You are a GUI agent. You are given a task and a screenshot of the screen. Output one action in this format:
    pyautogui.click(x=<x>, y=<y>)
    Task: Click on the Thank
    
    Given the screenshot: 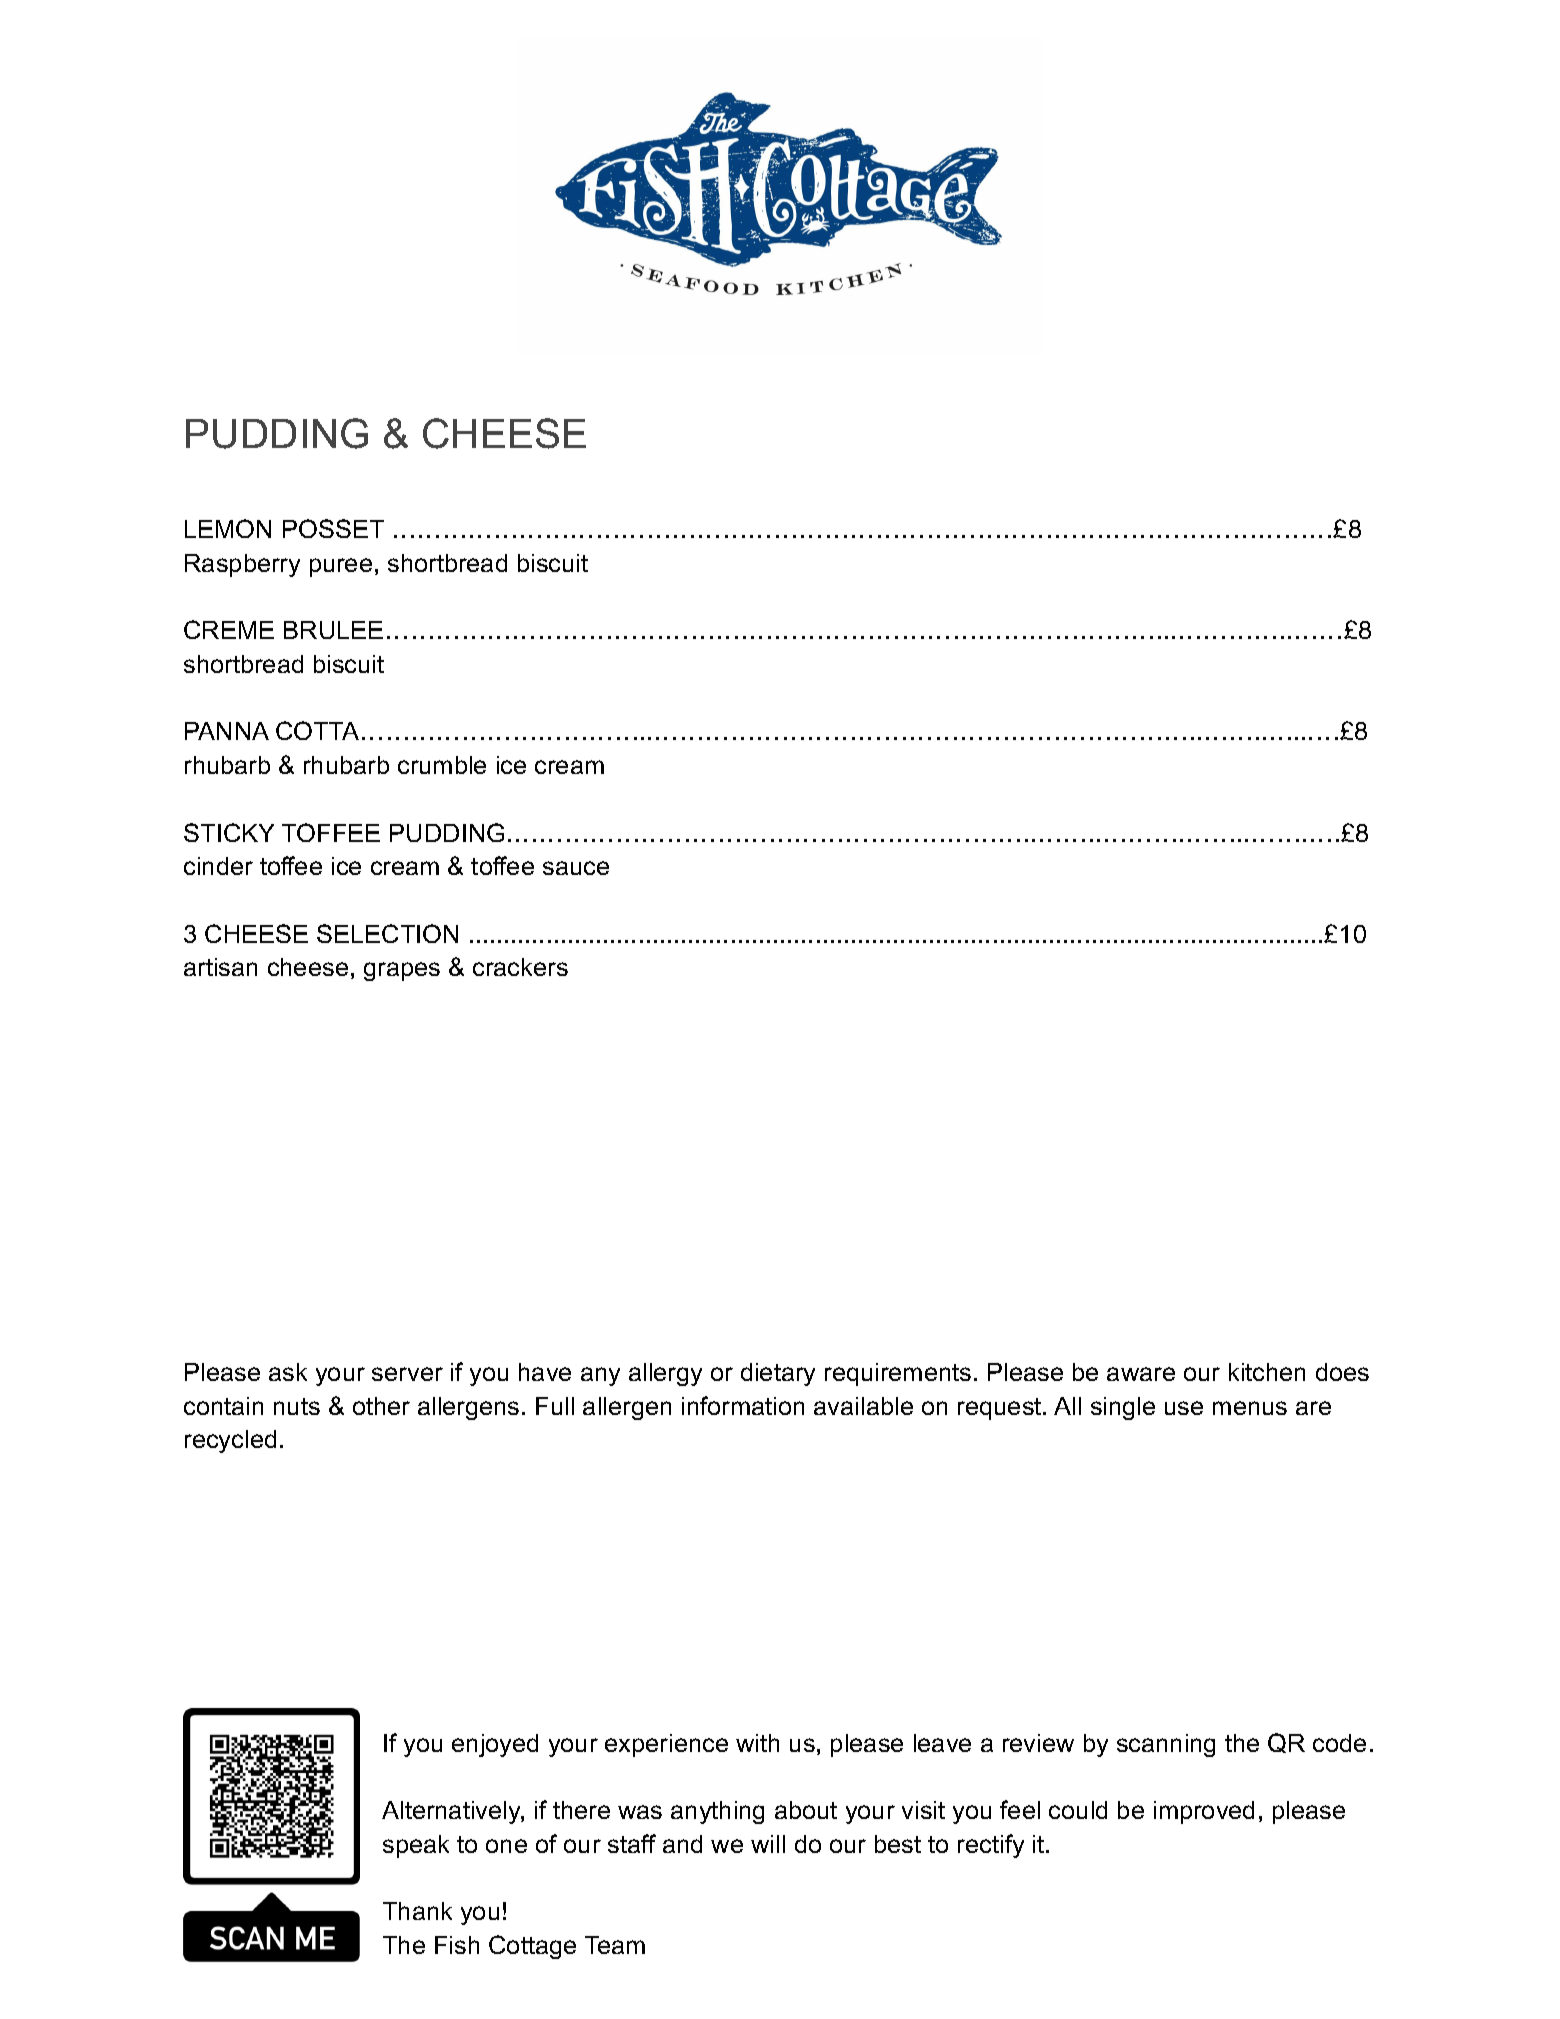 What is the action you would take?
    pyautogui.click(x=417, y=1911)
